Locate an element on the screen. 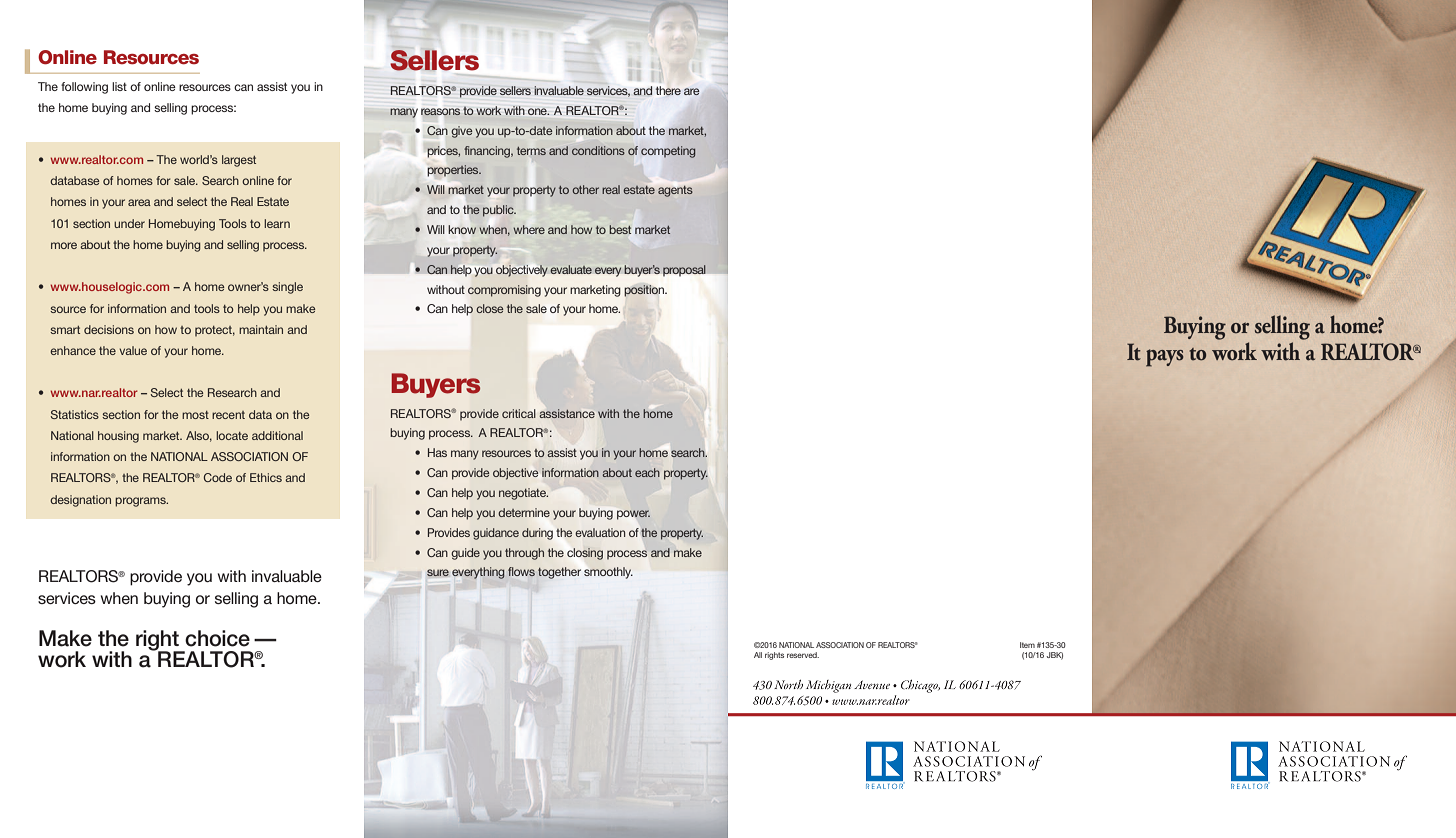  All is located at coordinates (758, 655).
